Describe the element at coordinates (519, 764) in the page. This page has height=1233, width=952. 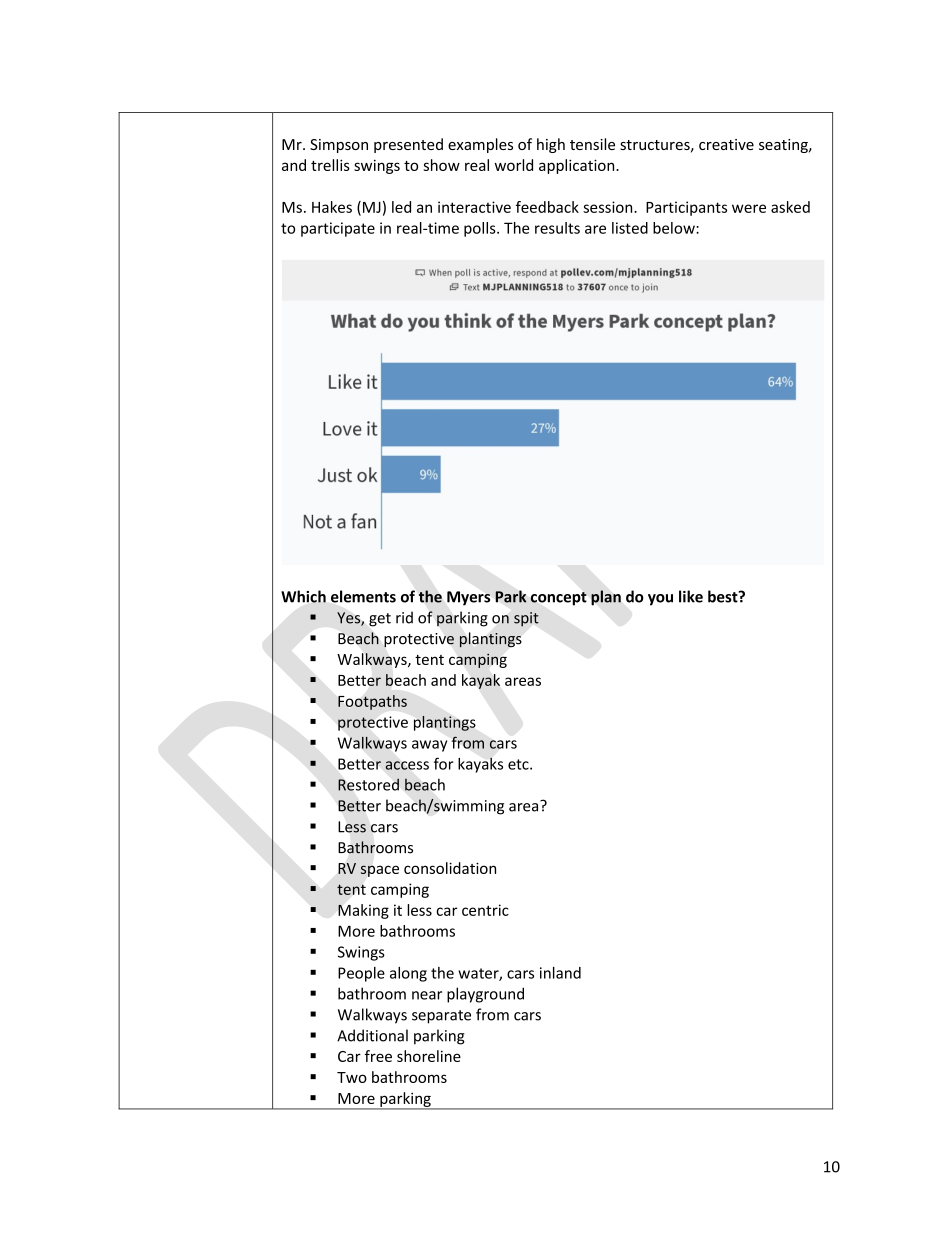
I see `etc` at that location.
